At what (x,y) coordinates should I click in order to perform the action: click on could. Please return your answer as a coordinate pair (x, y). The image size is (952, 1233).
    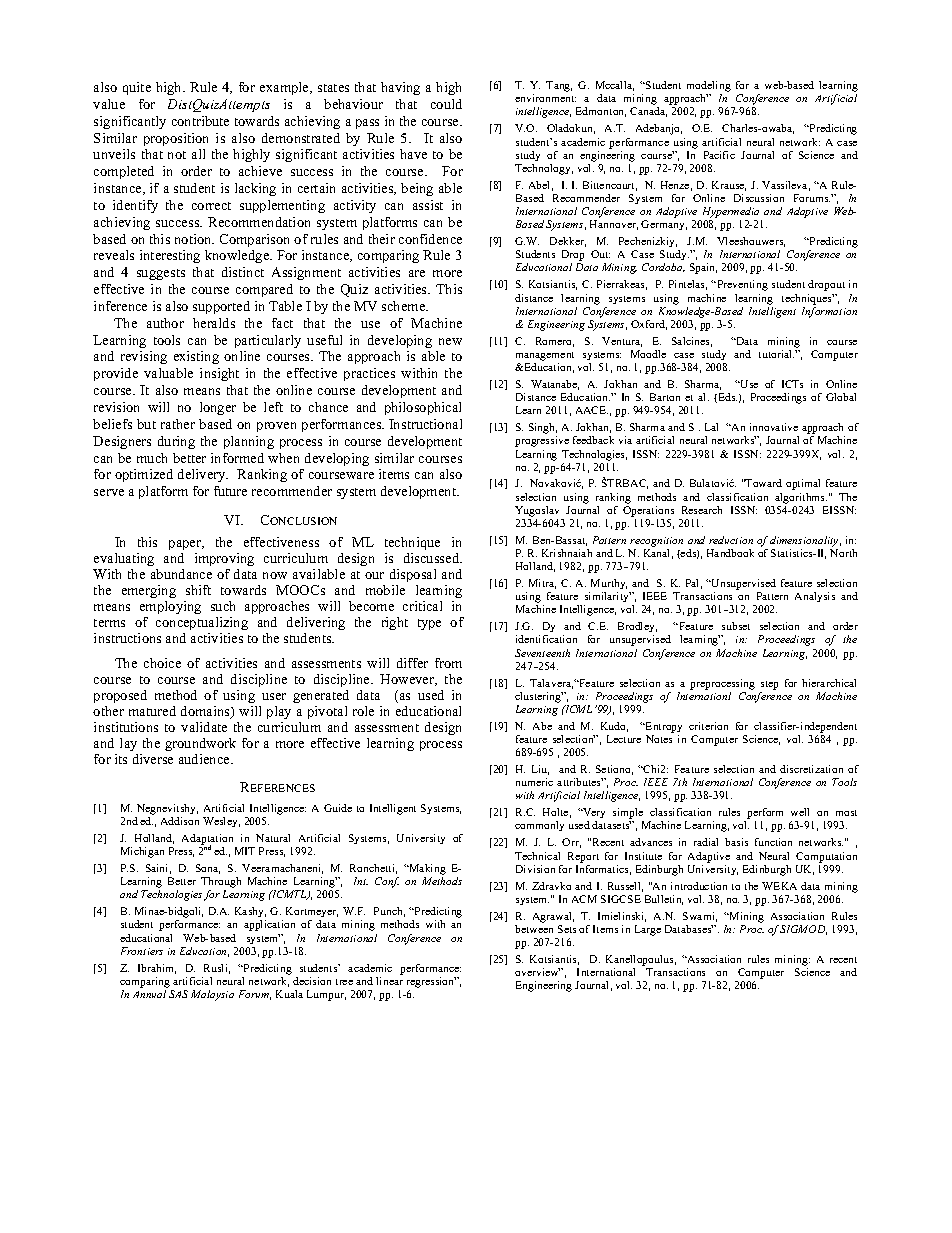
    Looking at the image, I should click on (446, 104).
